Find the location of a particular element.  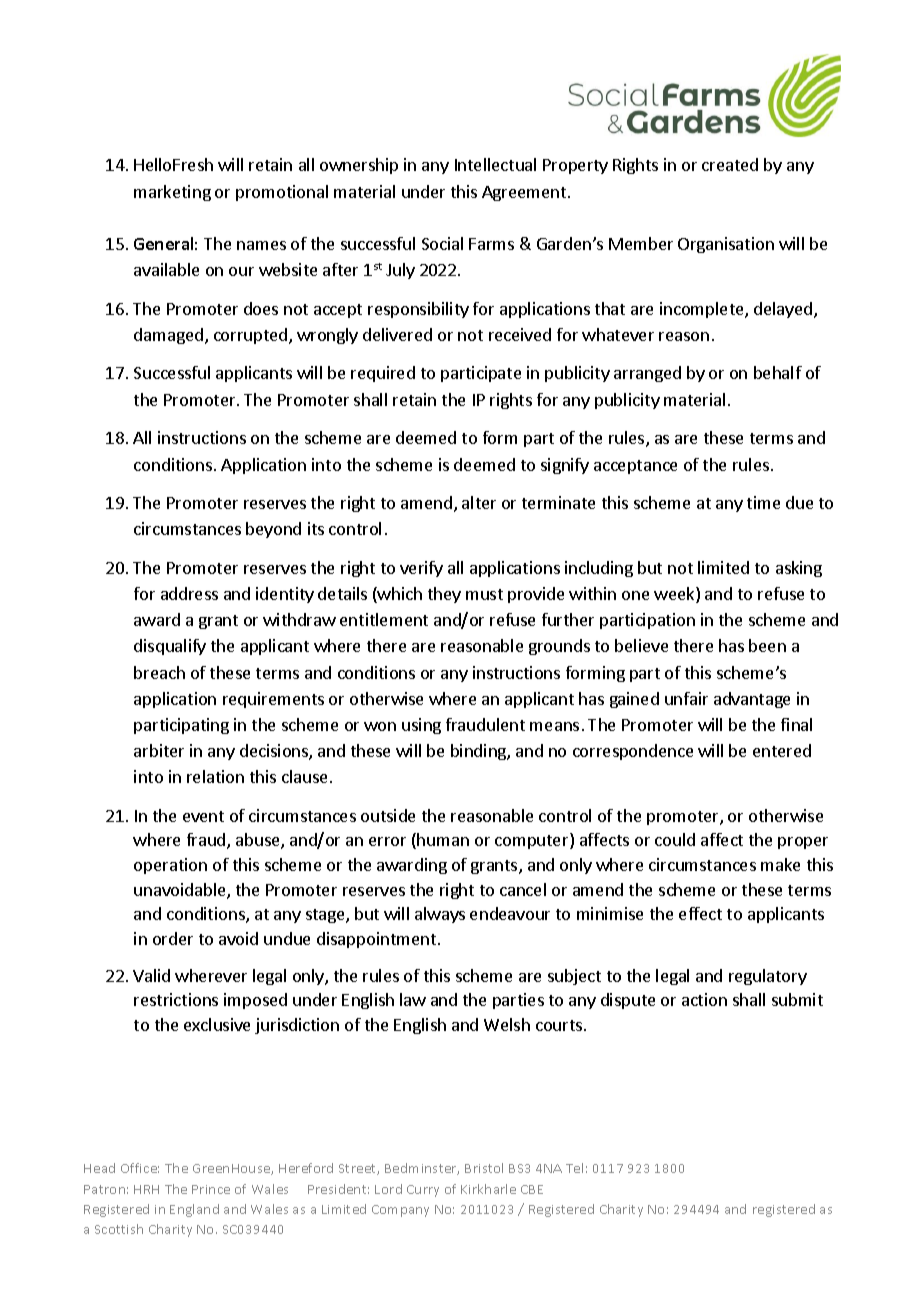

Curry is located at coordinates (423, 1191).
